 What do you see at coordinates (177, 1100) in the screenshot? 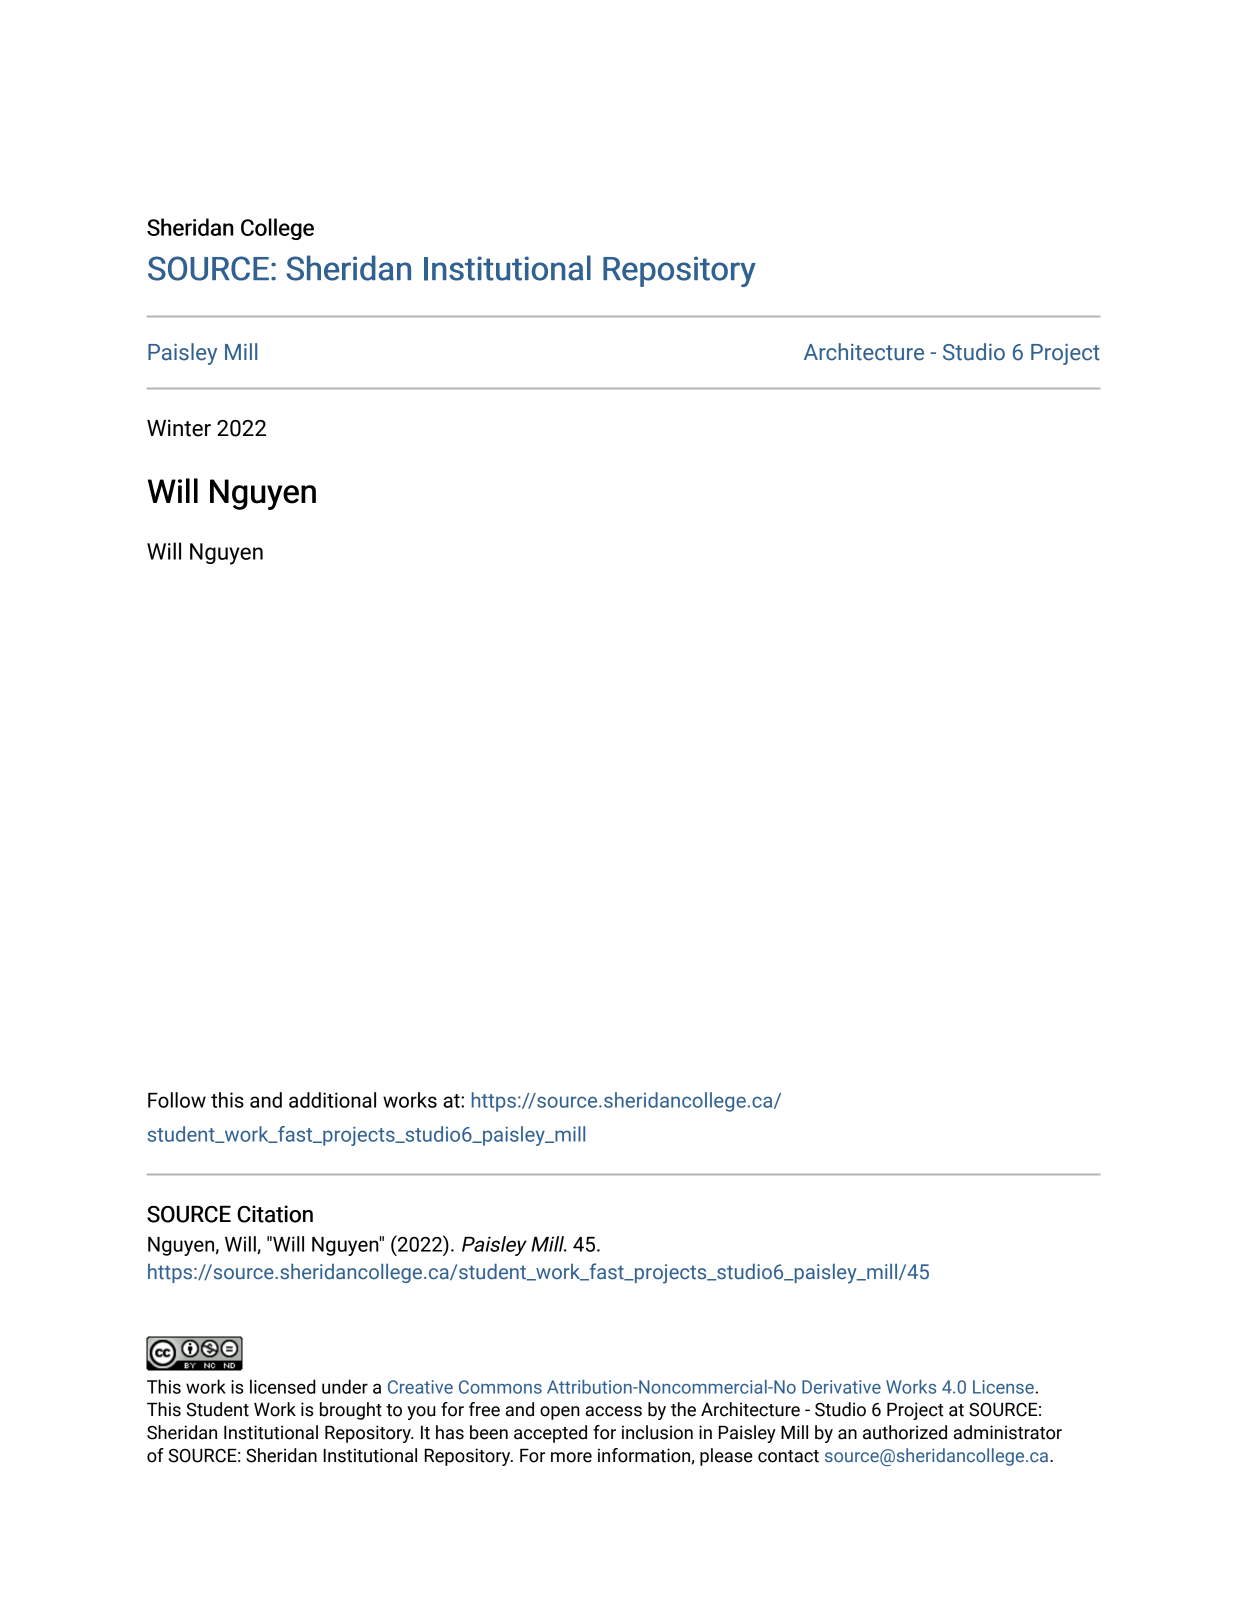
I see `Follow` at bounding box center [177, 1100].
